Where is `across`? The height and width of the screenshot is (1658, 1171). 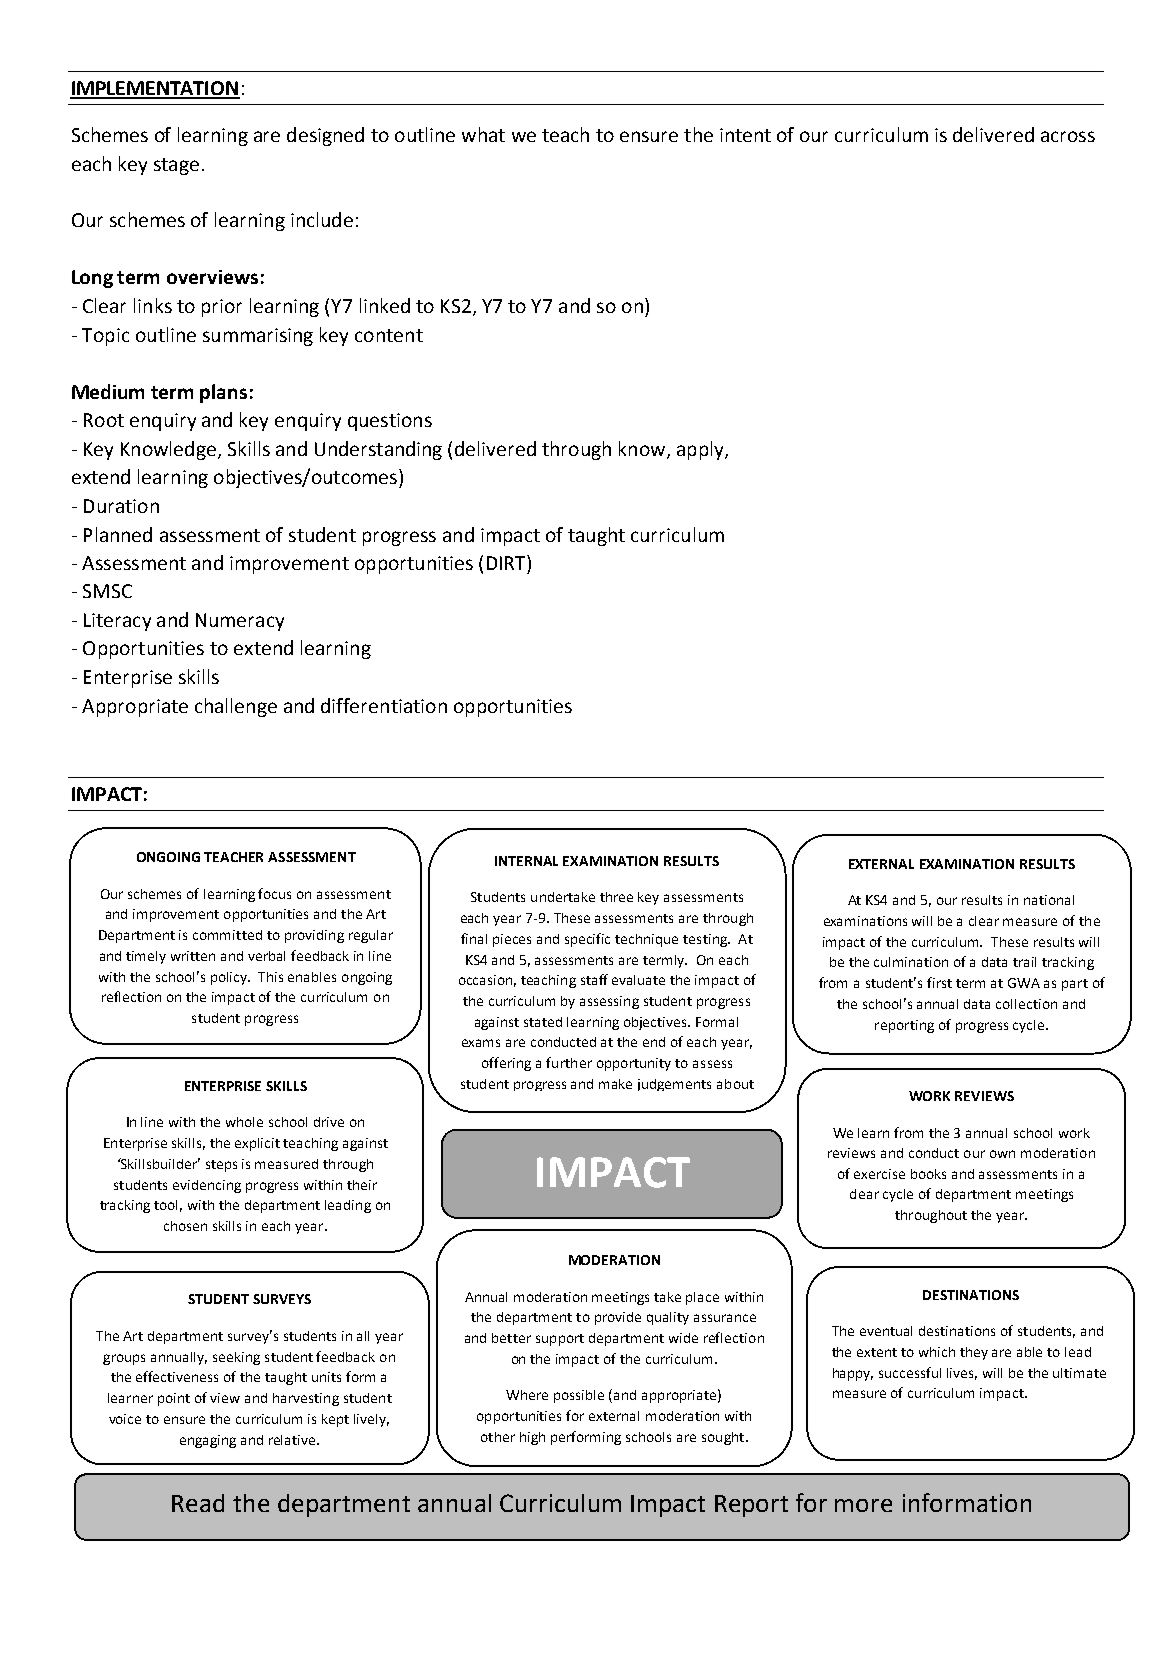 across is located at coordinates (1068, 136).
